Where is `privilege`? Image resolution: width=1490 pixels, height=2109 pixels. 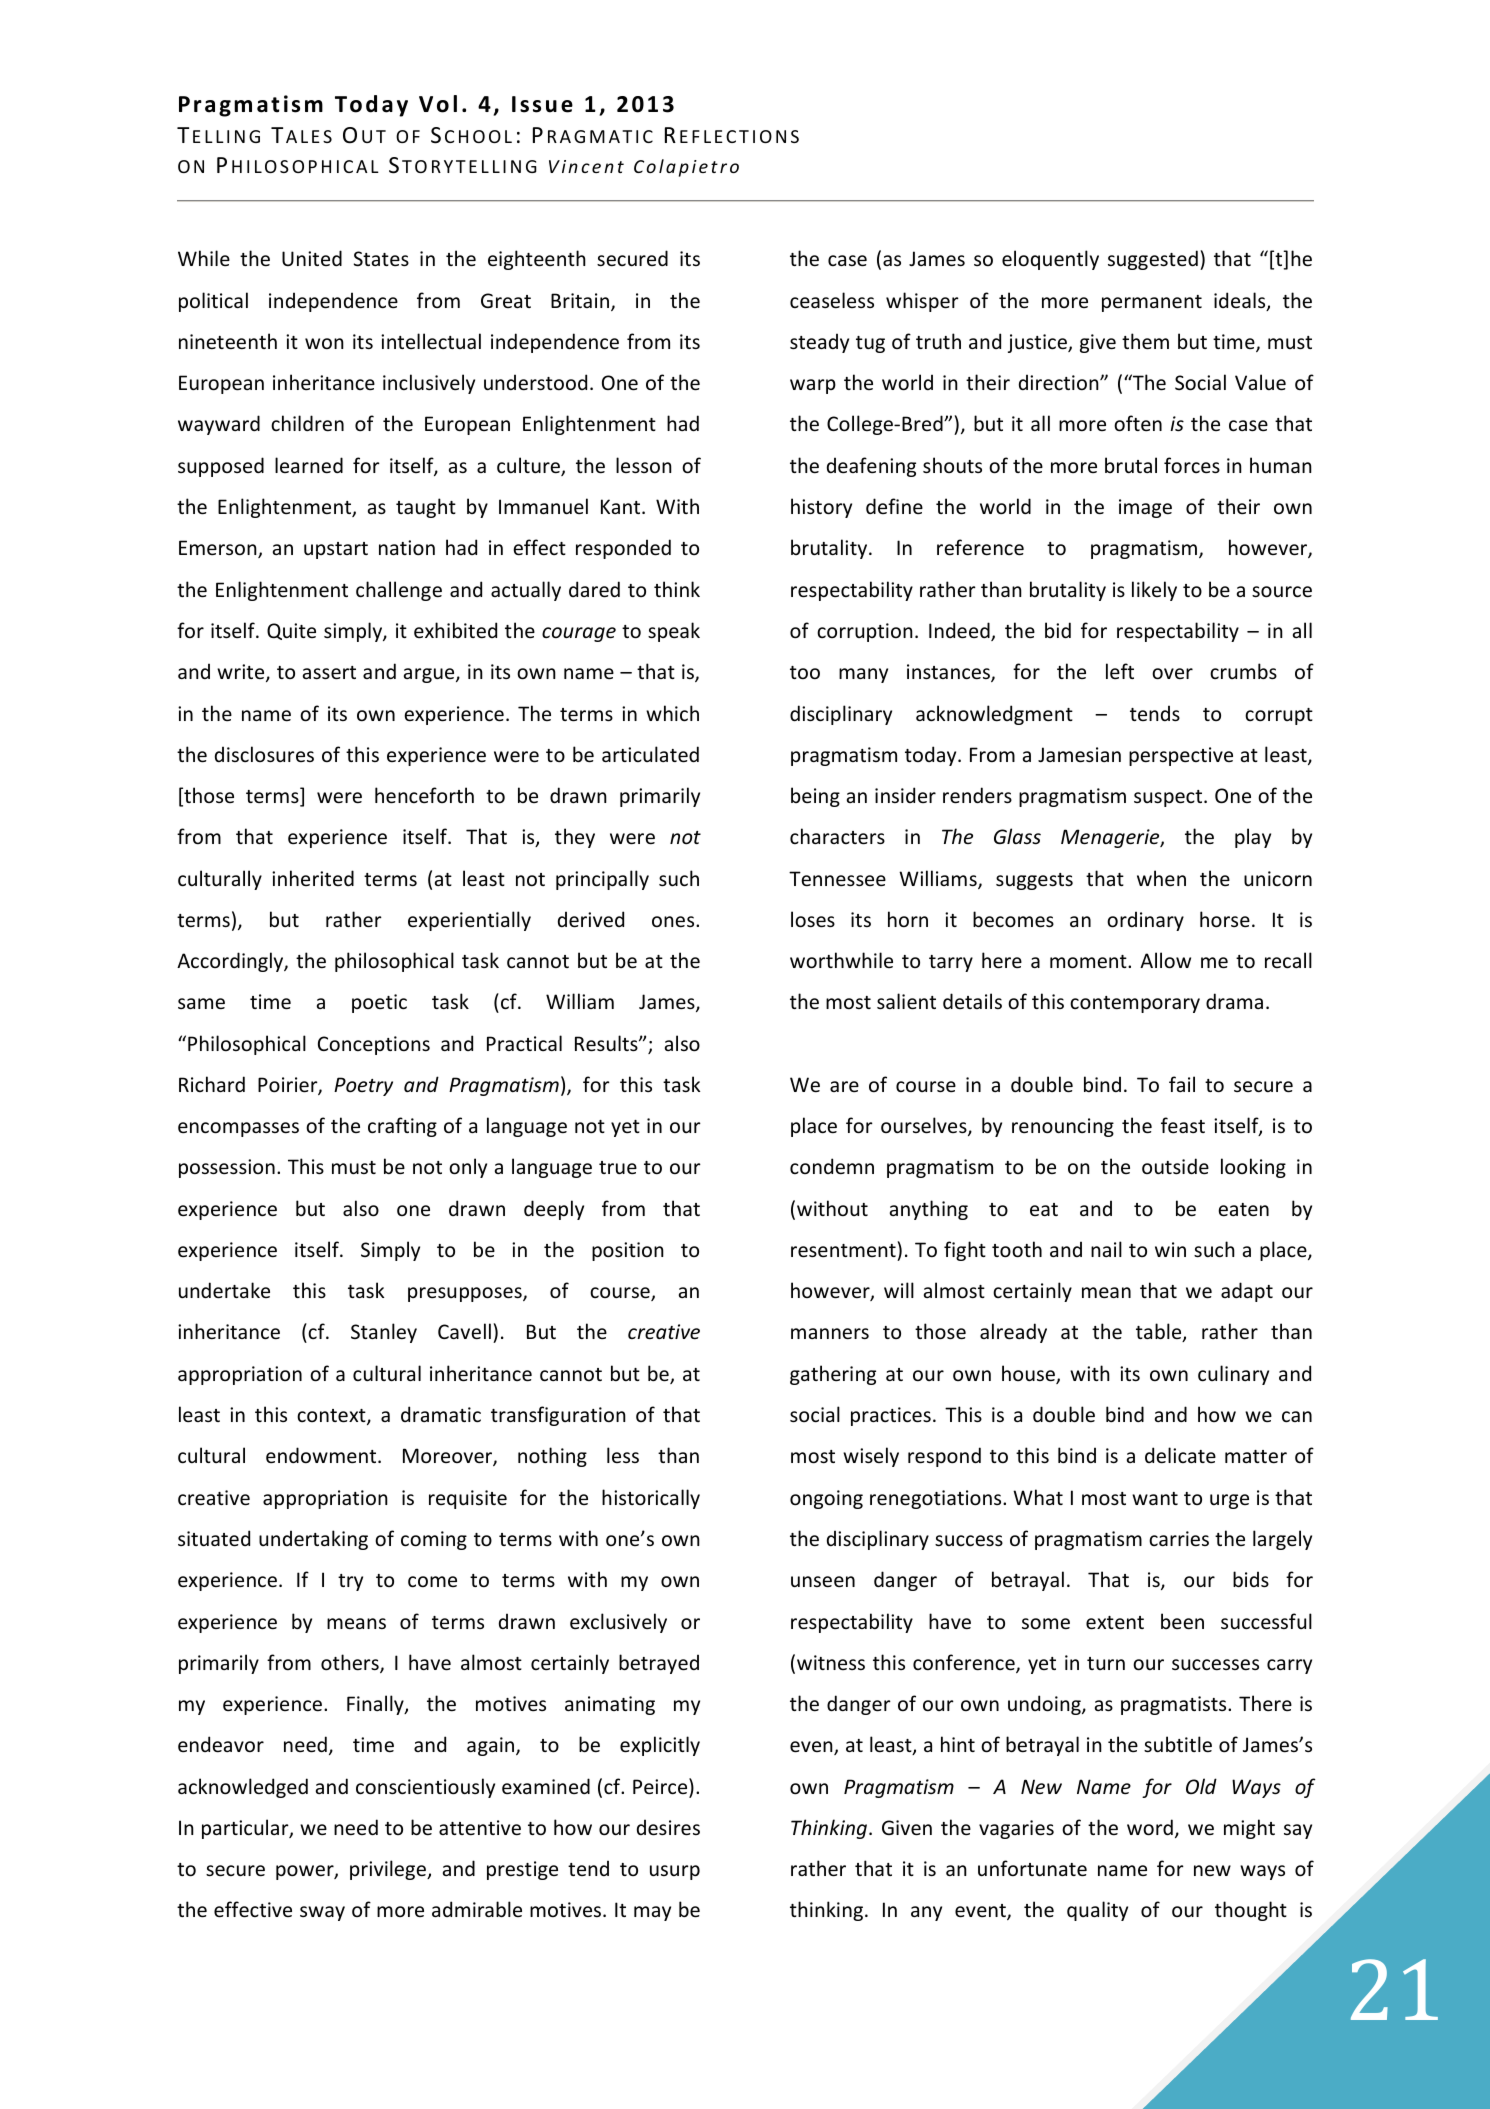 privilege is located at coordinates (389, 1870).
